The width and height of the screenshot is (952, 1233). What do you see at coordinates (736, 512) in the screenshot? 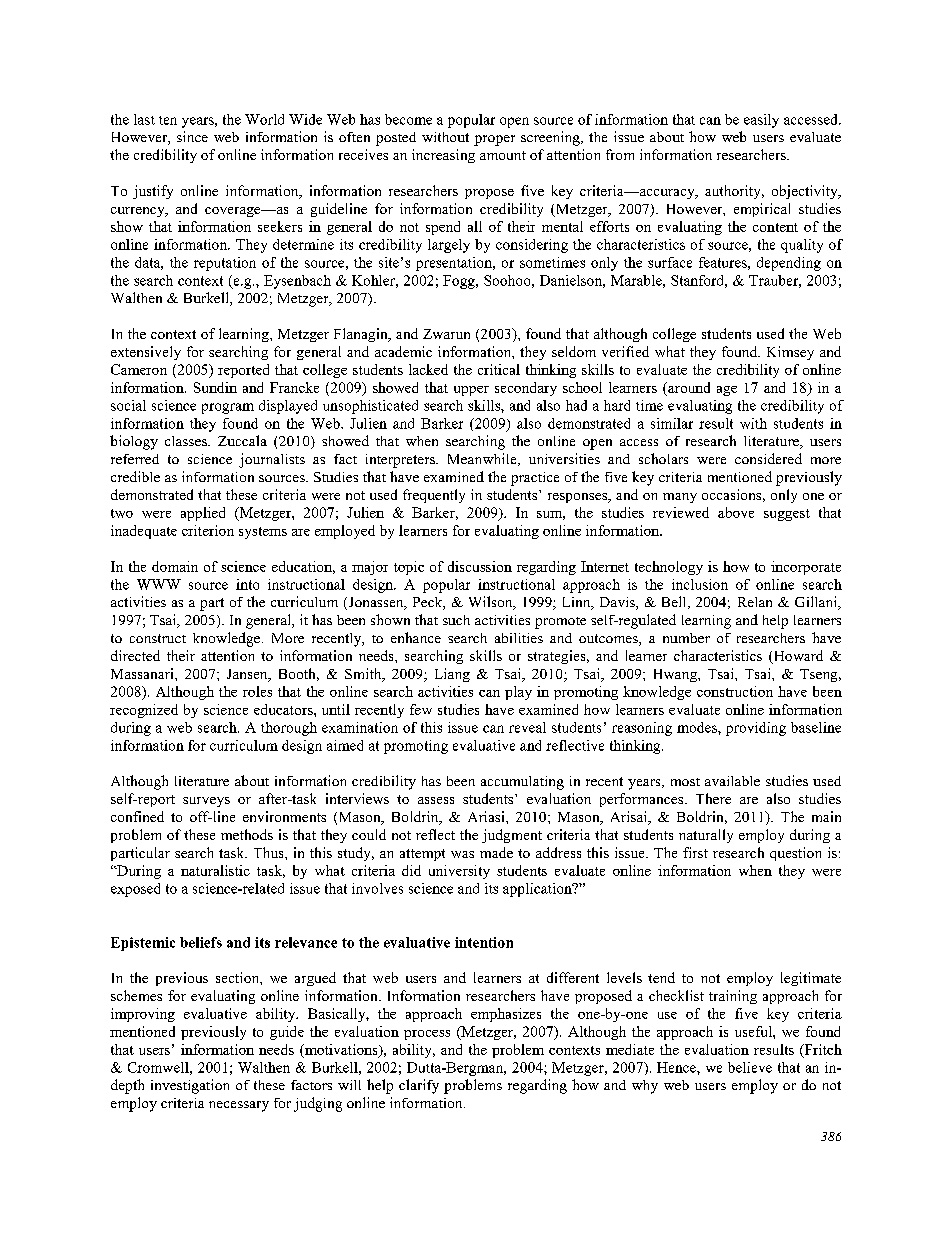
I see `above` at bounding box center [736, 512].
